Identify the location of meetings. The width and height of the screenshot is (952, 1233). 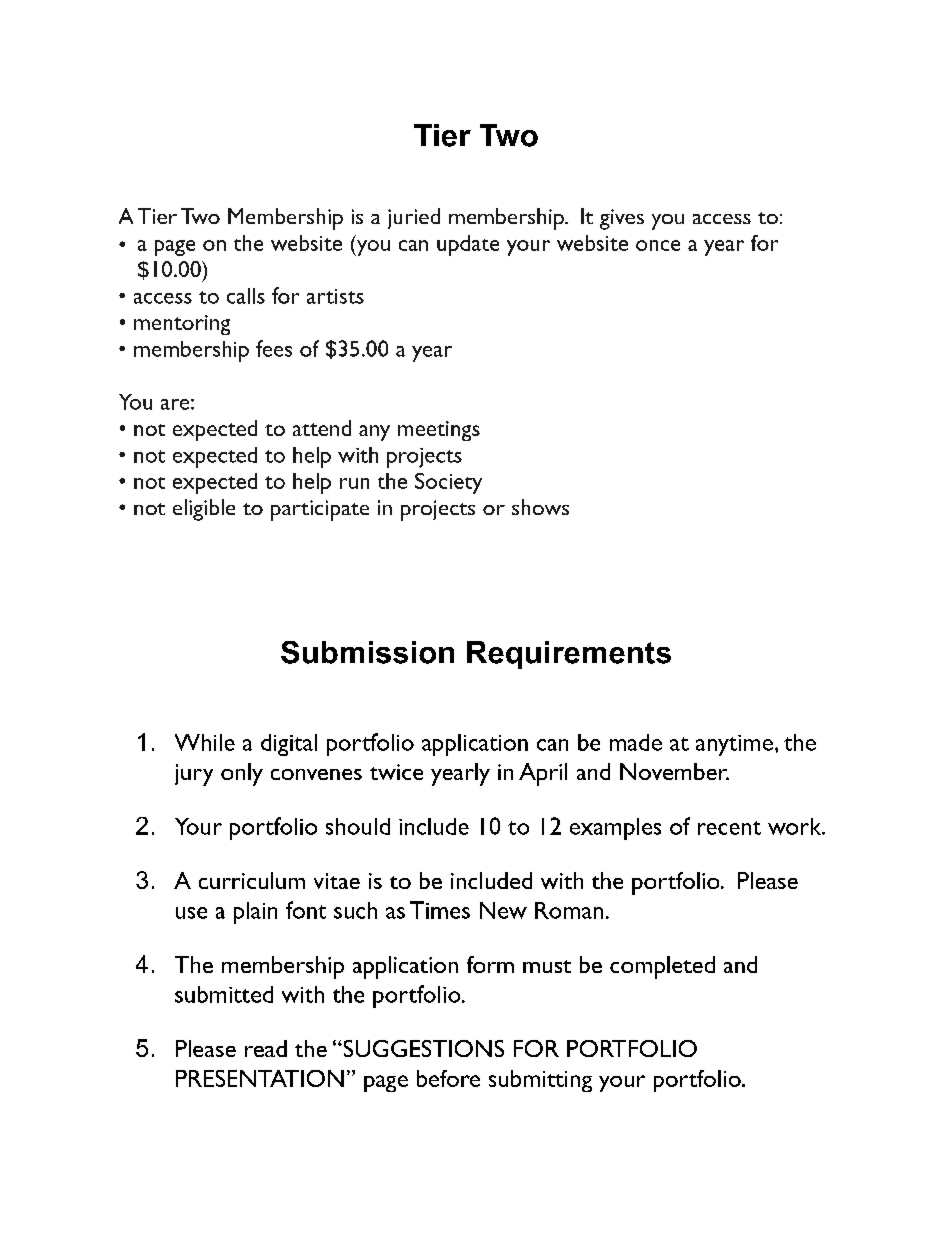
(439, 431).
